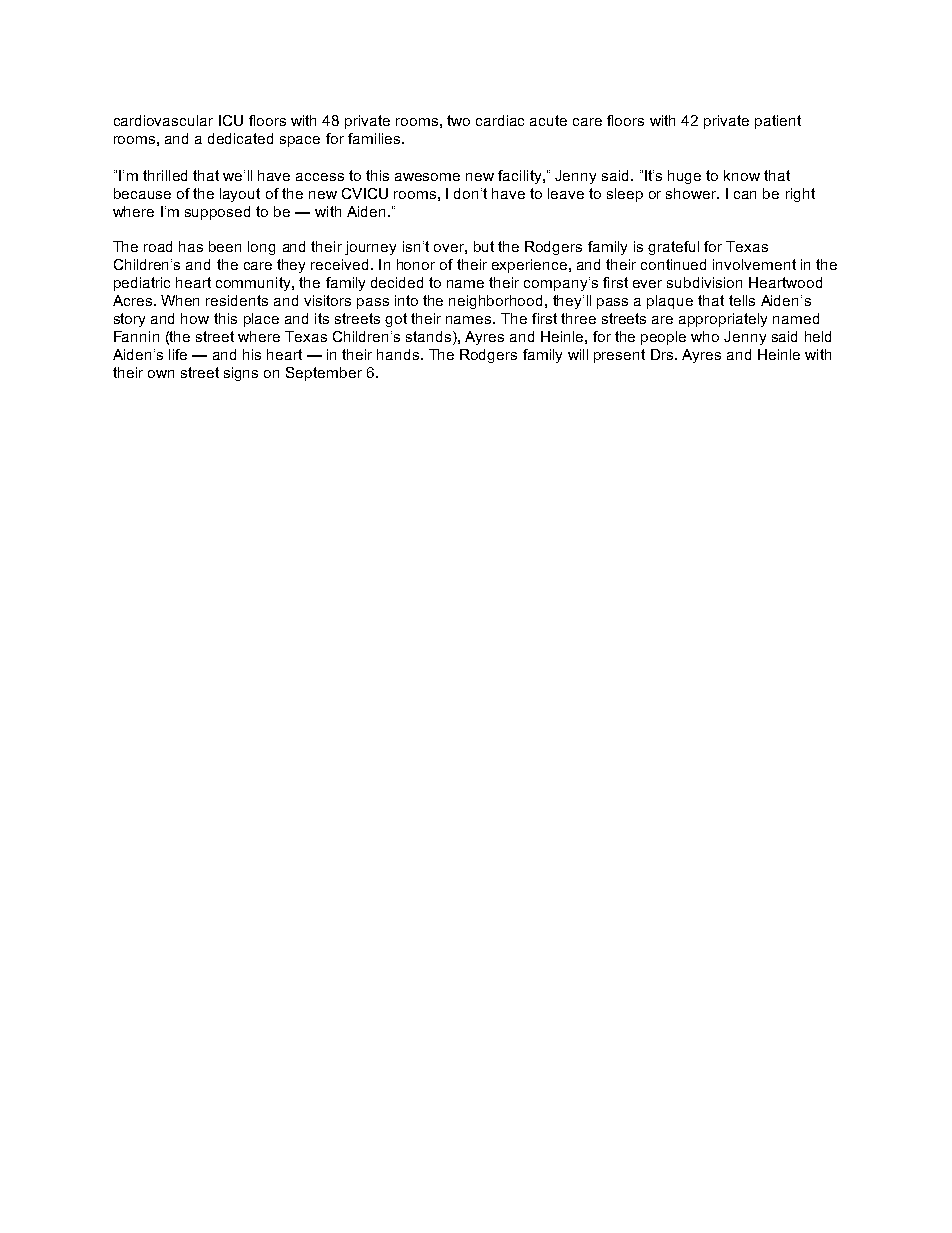 The height and width of the screenshot is (1233, 952). What do you see at coordinates (663, 354) in the screenshot?
I see `Drs` at bounding box center [663, 354].
